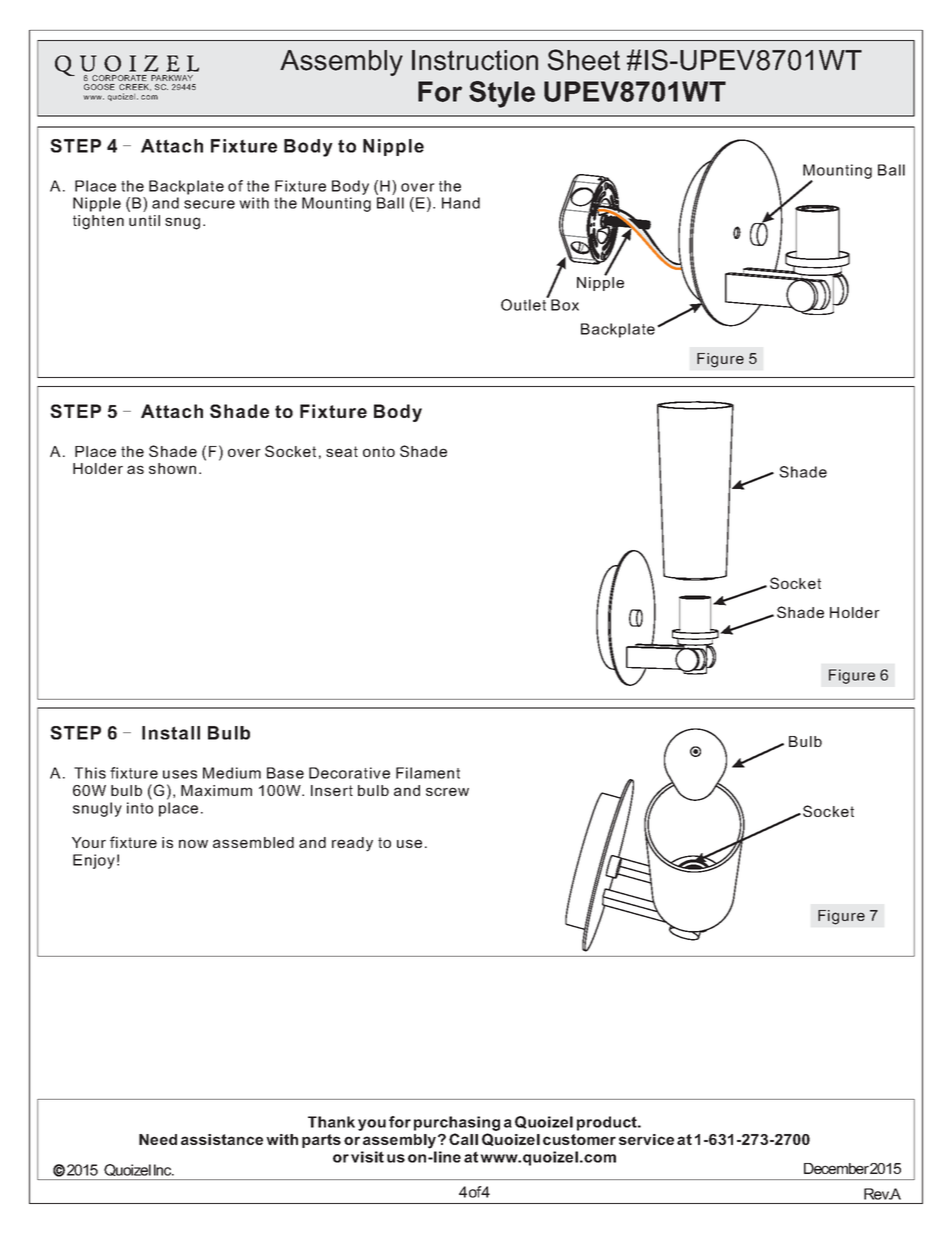 This image has height=1233, width=952. Describe the element at coordinates (475, 60) in the image. I see `Instruction` at that location.
